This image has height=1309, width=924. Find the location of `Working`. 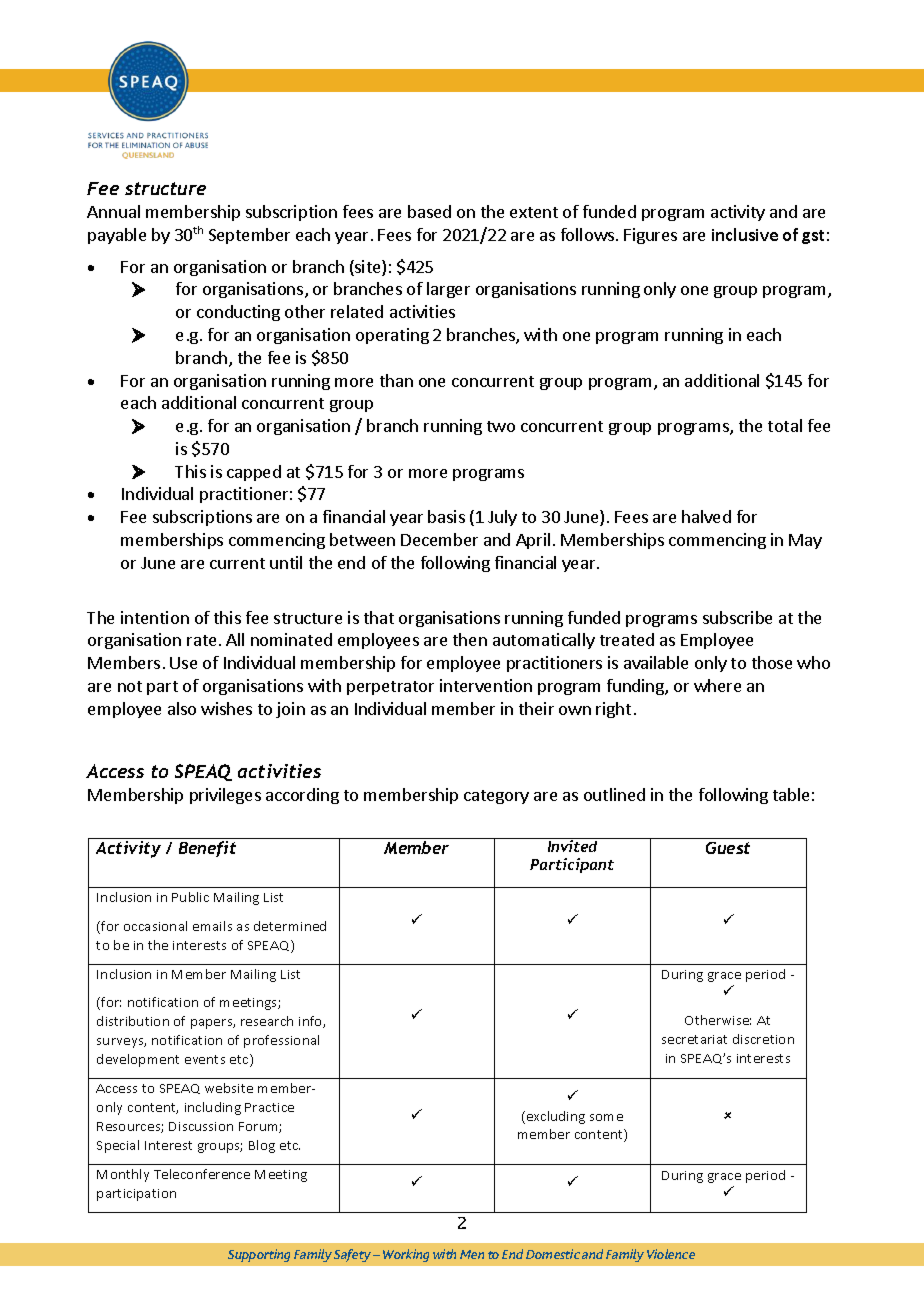

Working is located at coordinates (406, 1255).
